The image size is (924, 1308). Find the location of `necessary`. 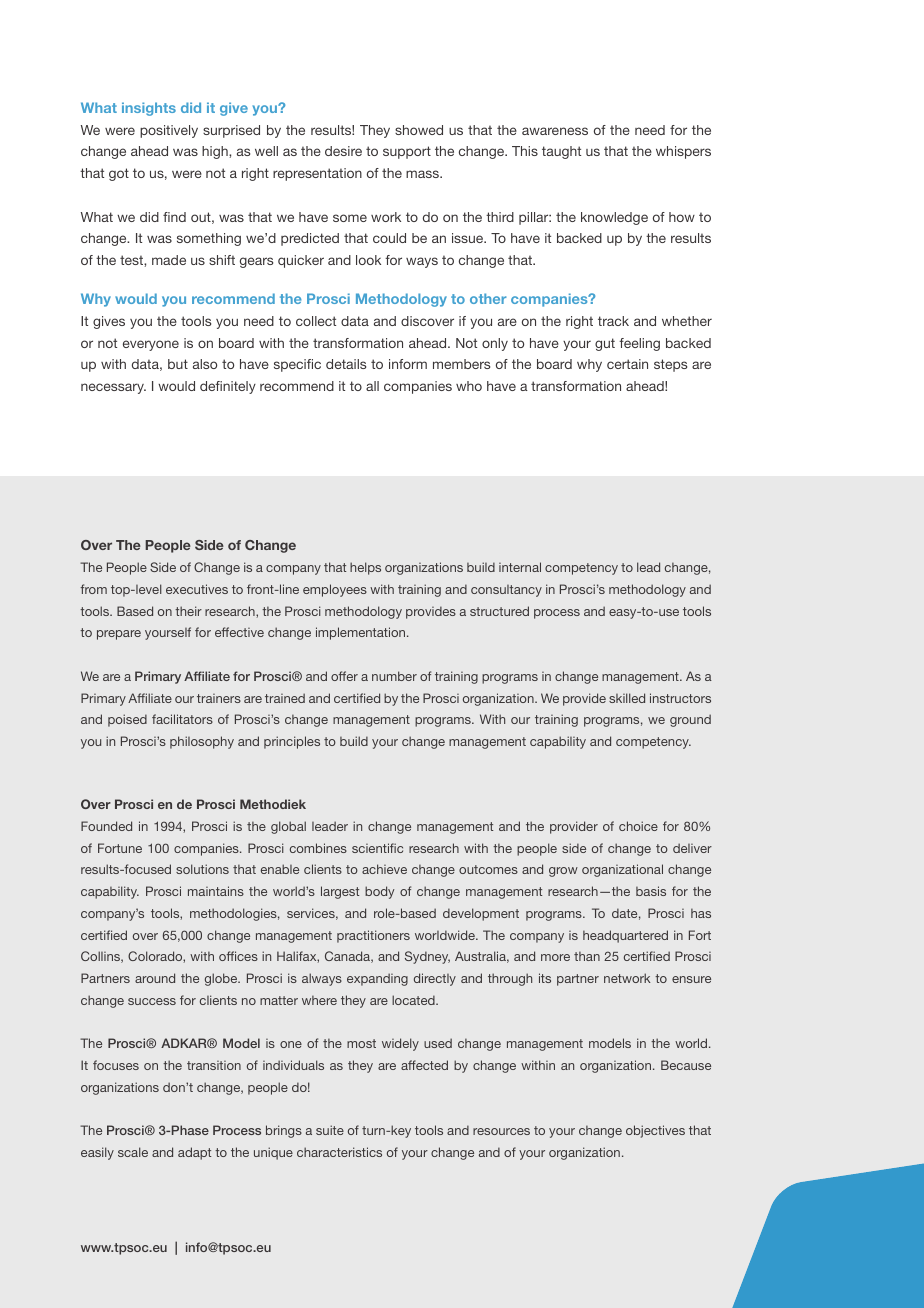

necessary is located at coordinates (113, 388).
